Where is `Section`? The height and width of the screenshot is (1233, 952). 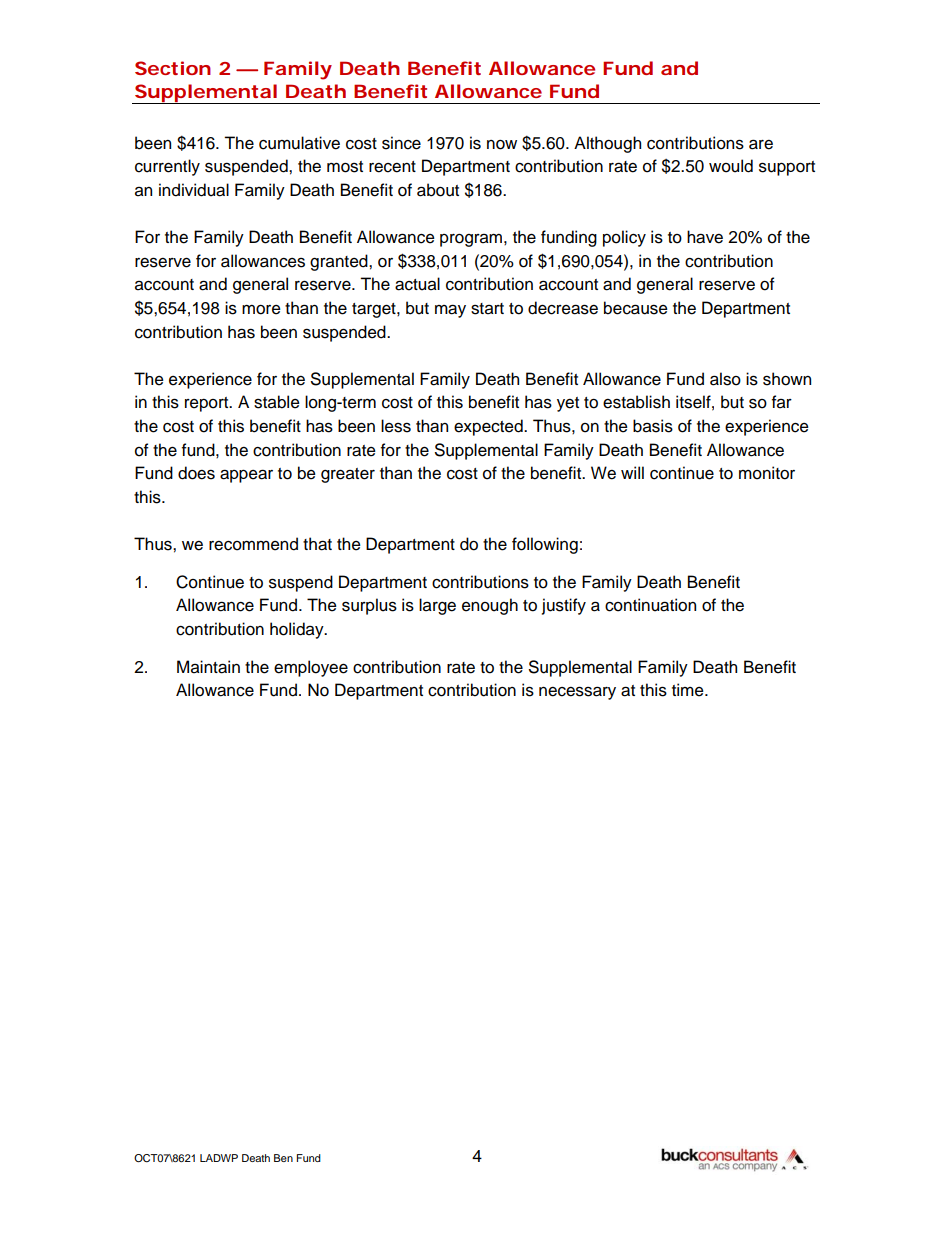 Section is located at coordinates (173, 68).
